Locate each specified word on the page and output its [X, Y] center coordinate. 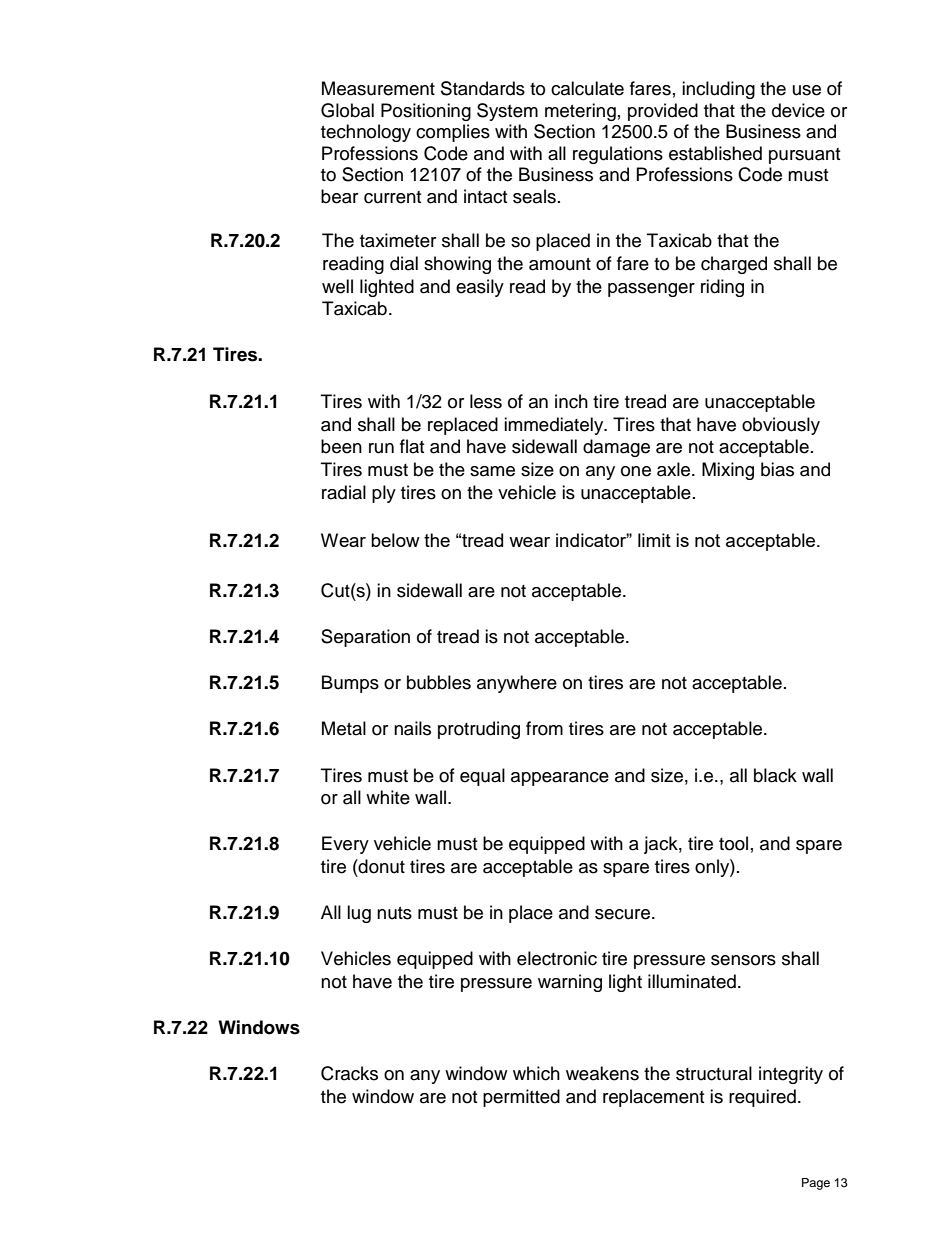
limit [654, 540]
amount [560, 264]
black [775, 775]
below [395, 540]
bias [777, 469]
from [544, 728]
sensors [743, 960]
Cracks [349, 1073]
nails [412, 728]
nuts [394, 913]
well [337, 286]
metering [580, 112]
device [798, 110]
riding [722, 288]
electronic [557, 958]
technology [366, 133]
